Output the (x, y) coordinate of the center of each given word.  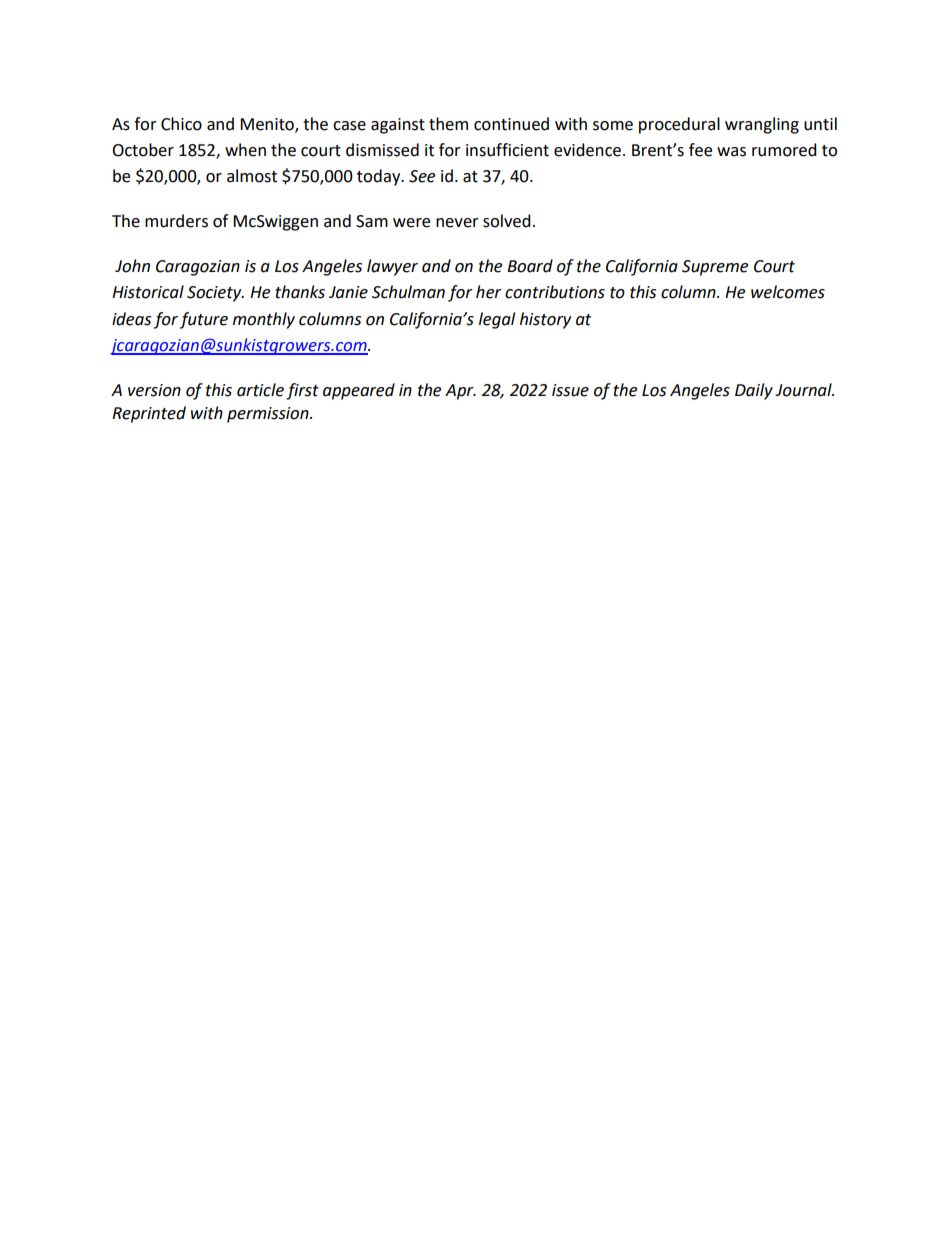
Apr (460, 392)
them (448, 124)
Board (530, 266)
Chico (181, 124)
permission (269, 415)
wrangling (762, 125)
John (132, 266)
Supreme (715, 268)
